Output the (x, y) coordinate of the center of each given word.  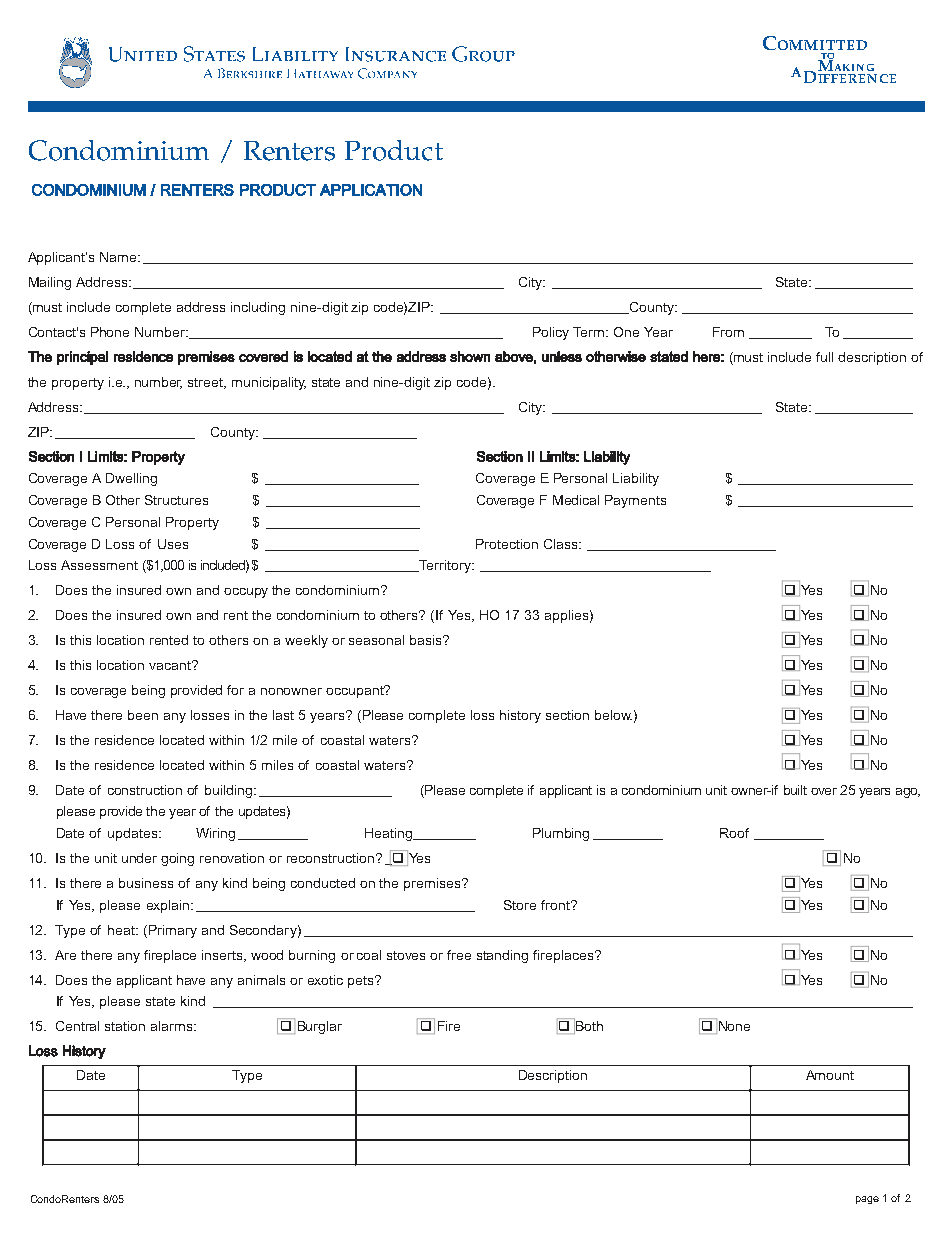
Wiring (215, 834)
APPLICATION (371, 190)
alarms (173, 1026)
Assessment (99, 565)
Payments (635, 501)
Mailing (50, 283)
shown (470, 356)
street (207, 383)
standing (502, 956)
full (824, 357)
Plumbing (561, 834)
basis (427, 640)
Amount (830, 1075)
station (125, 1026)
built (795, 790)
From (728, 332)
